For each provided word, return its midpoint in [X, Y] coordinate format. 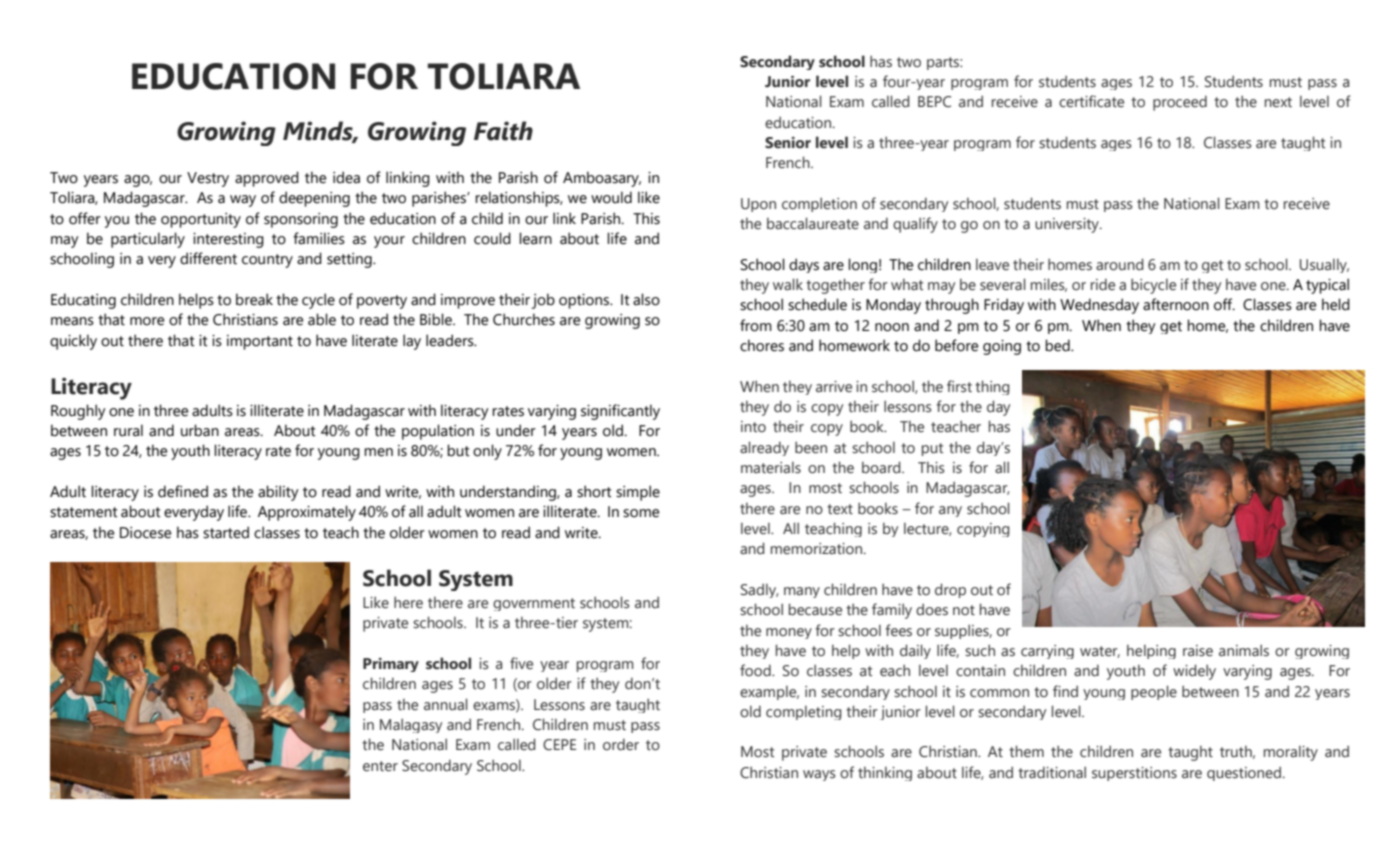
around [1120, 264]
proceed [1180, 103]
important [260, 342]
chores [762, 345]
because [815, 609]
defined [183, 491]
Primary [391, 665]
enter [380, 766]
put [932, 449]
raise [1198, 651]
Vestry [208, 179]
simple [638, 493]
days [804, 265]
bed [1058, 345]
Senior [788, 143]
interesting [228, 240]
